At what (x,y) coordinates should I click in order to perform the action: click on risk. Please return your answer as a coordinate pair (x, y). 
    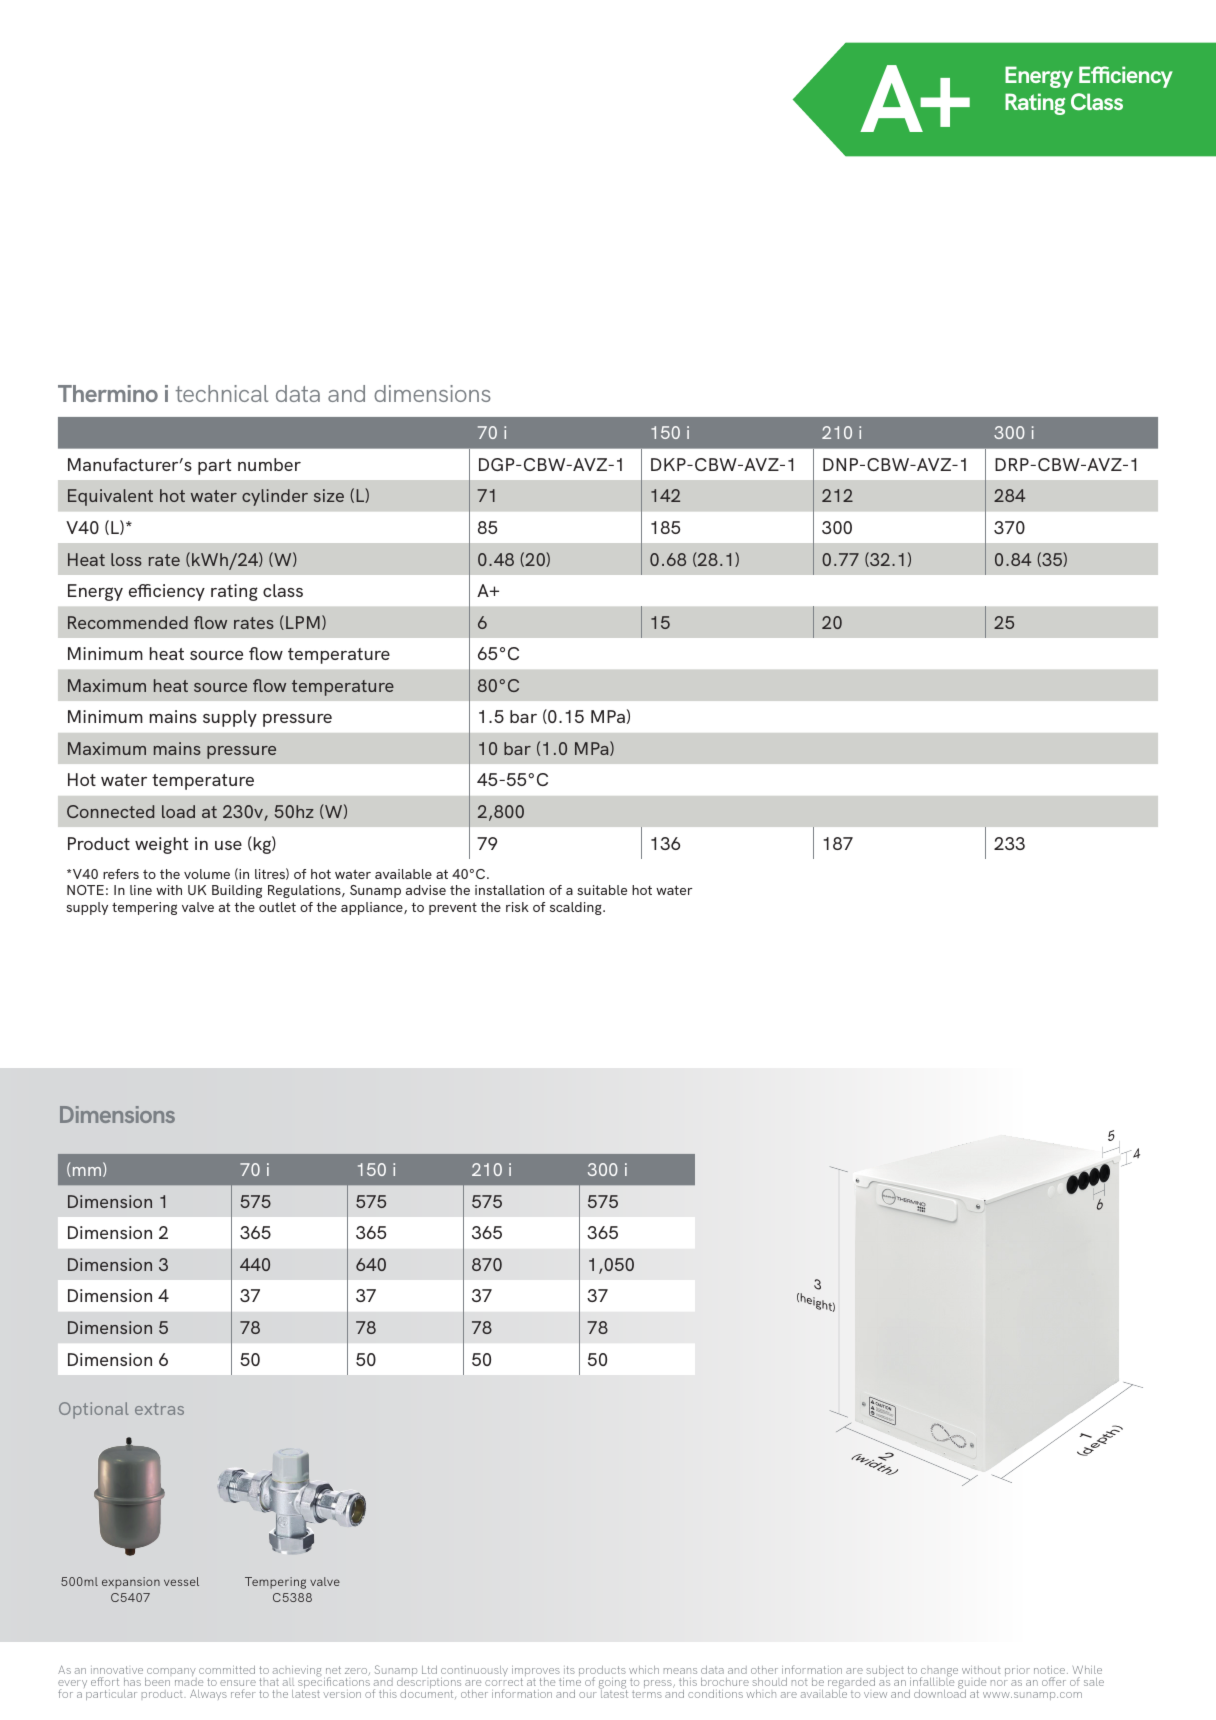
    Looking at the image, I should click on (517, 907).
